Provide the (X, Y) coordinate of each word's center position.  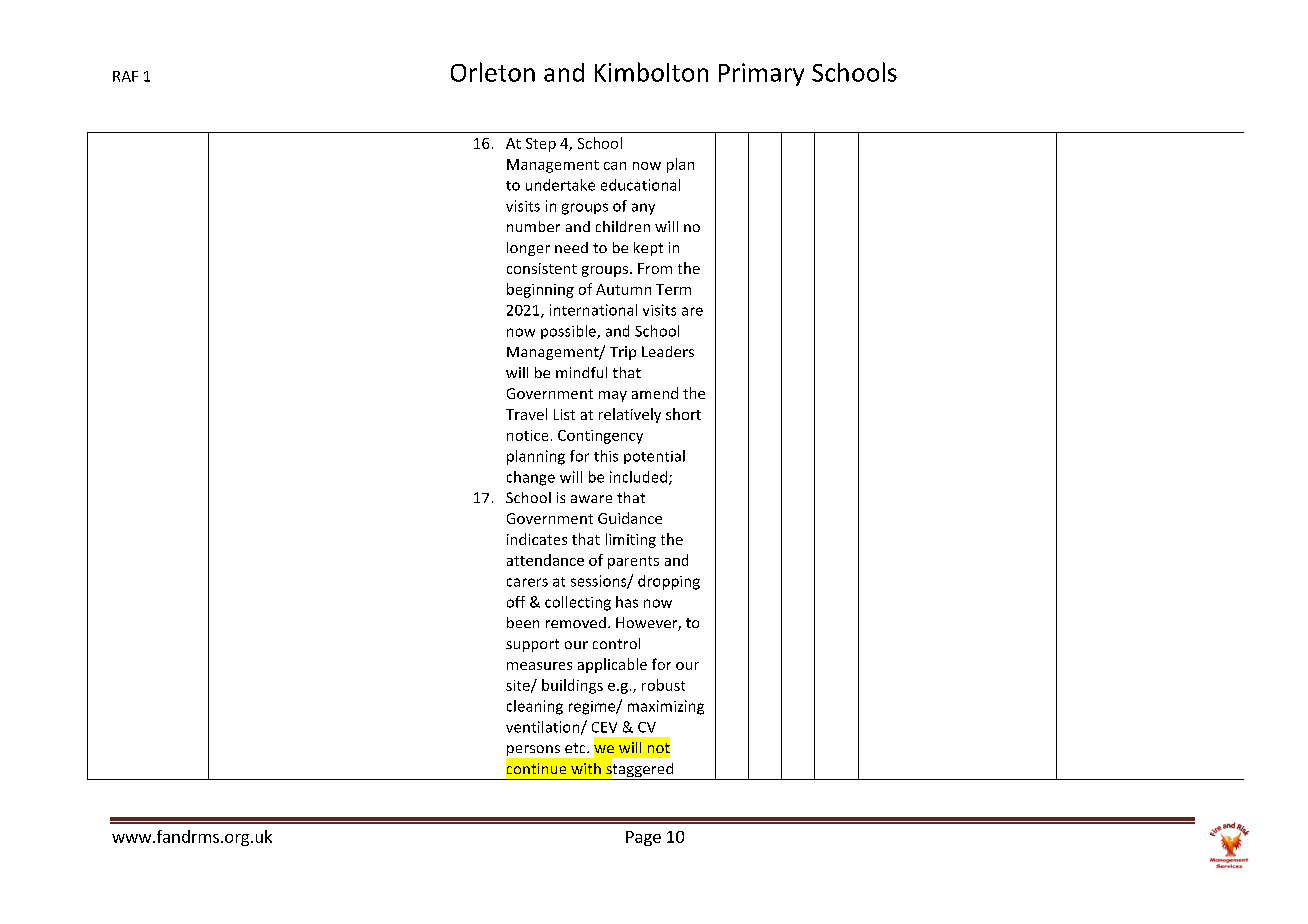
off (516, 602)
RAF (125, 76)
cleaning (535, 707)
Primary (761, 74)
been (523, 622)
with (586, 768)
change (531, 478)
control (616, 643)
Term (673, 289)
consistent (542, 268)
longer (528, 249)
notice (527, 435)
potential (654, 457)
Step (541, 145)
